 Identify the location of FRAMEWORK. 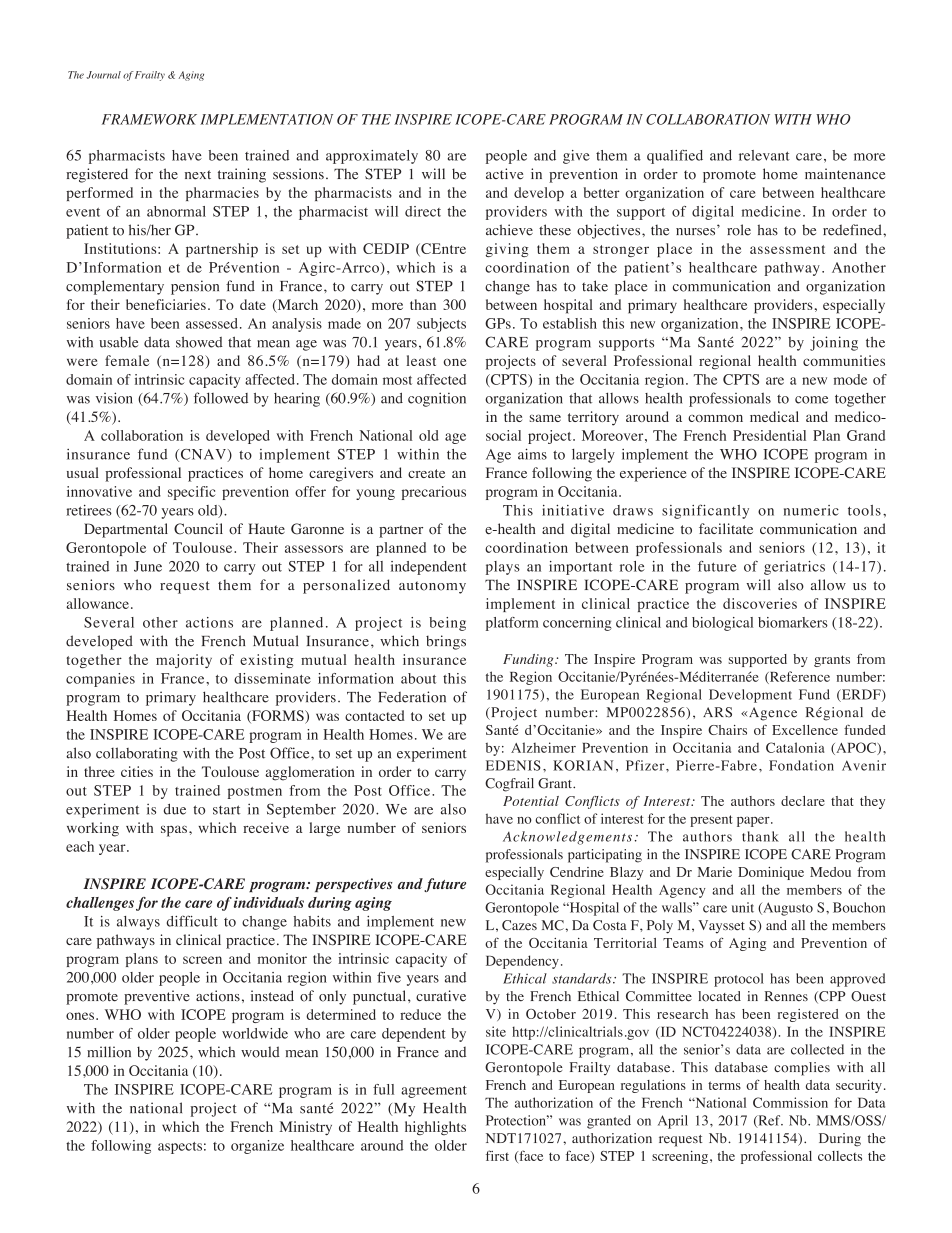
(149, 119).
